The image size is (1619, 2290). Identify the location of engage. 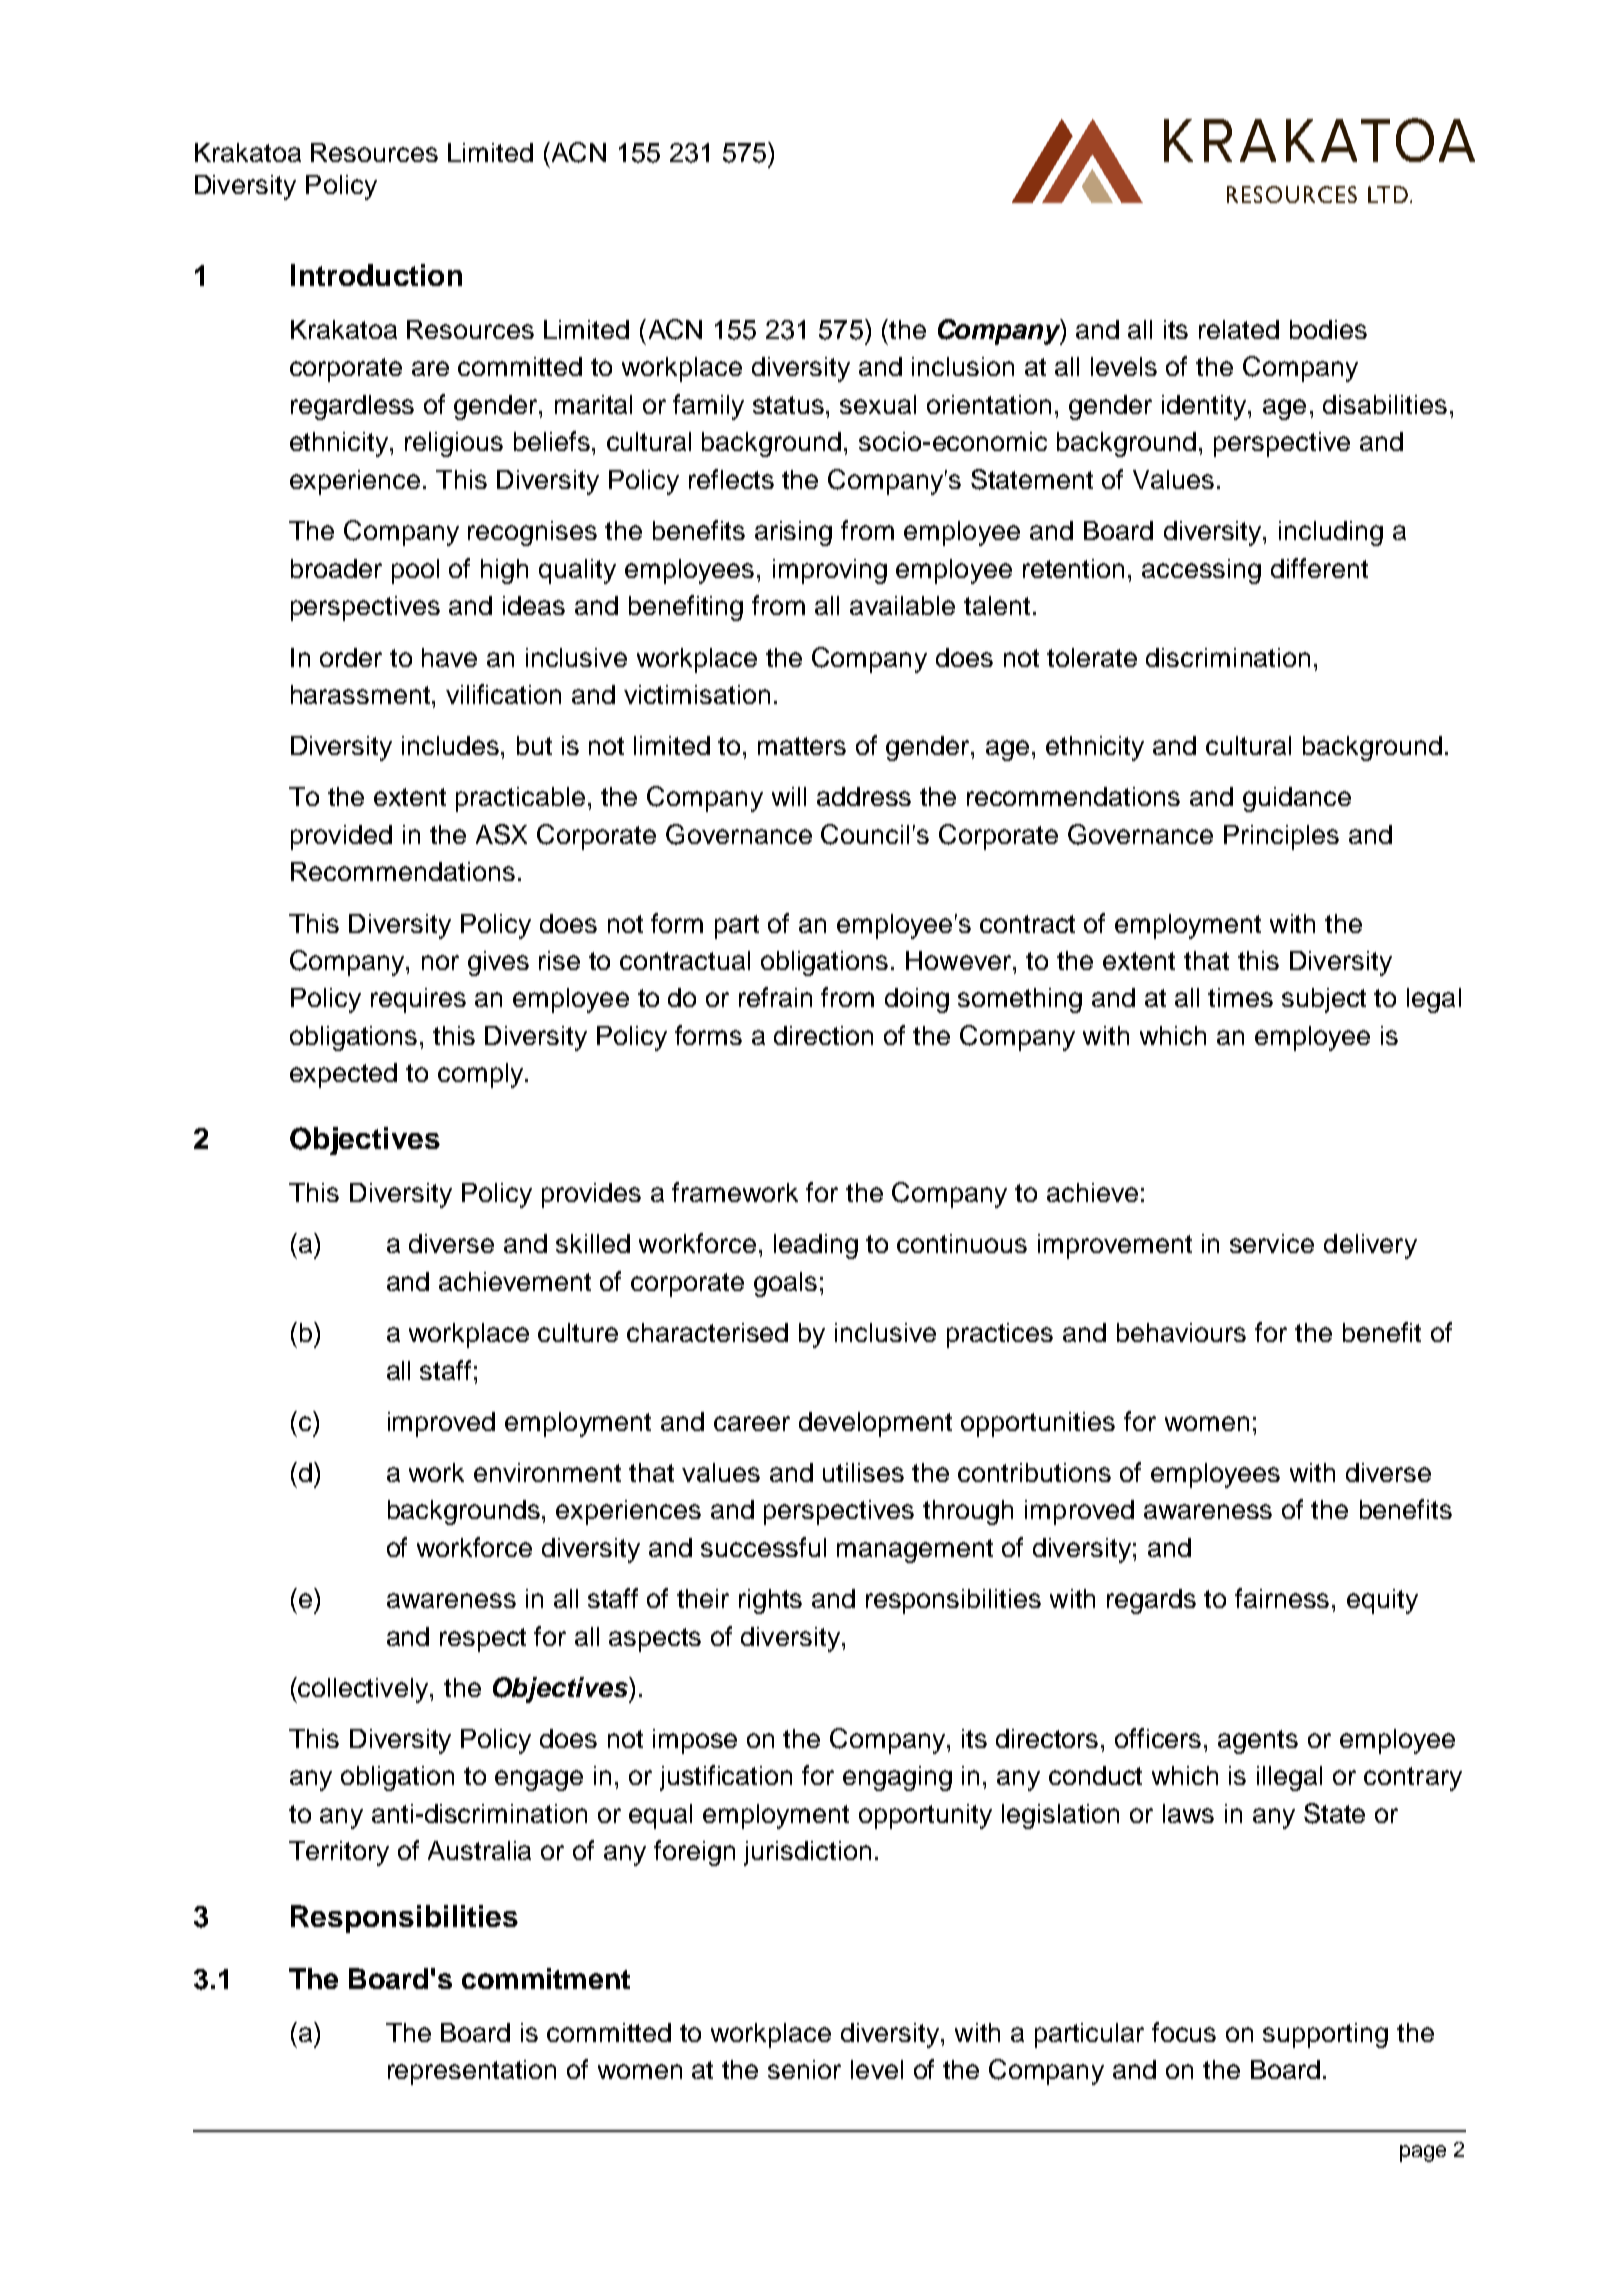
(539, 1780).
